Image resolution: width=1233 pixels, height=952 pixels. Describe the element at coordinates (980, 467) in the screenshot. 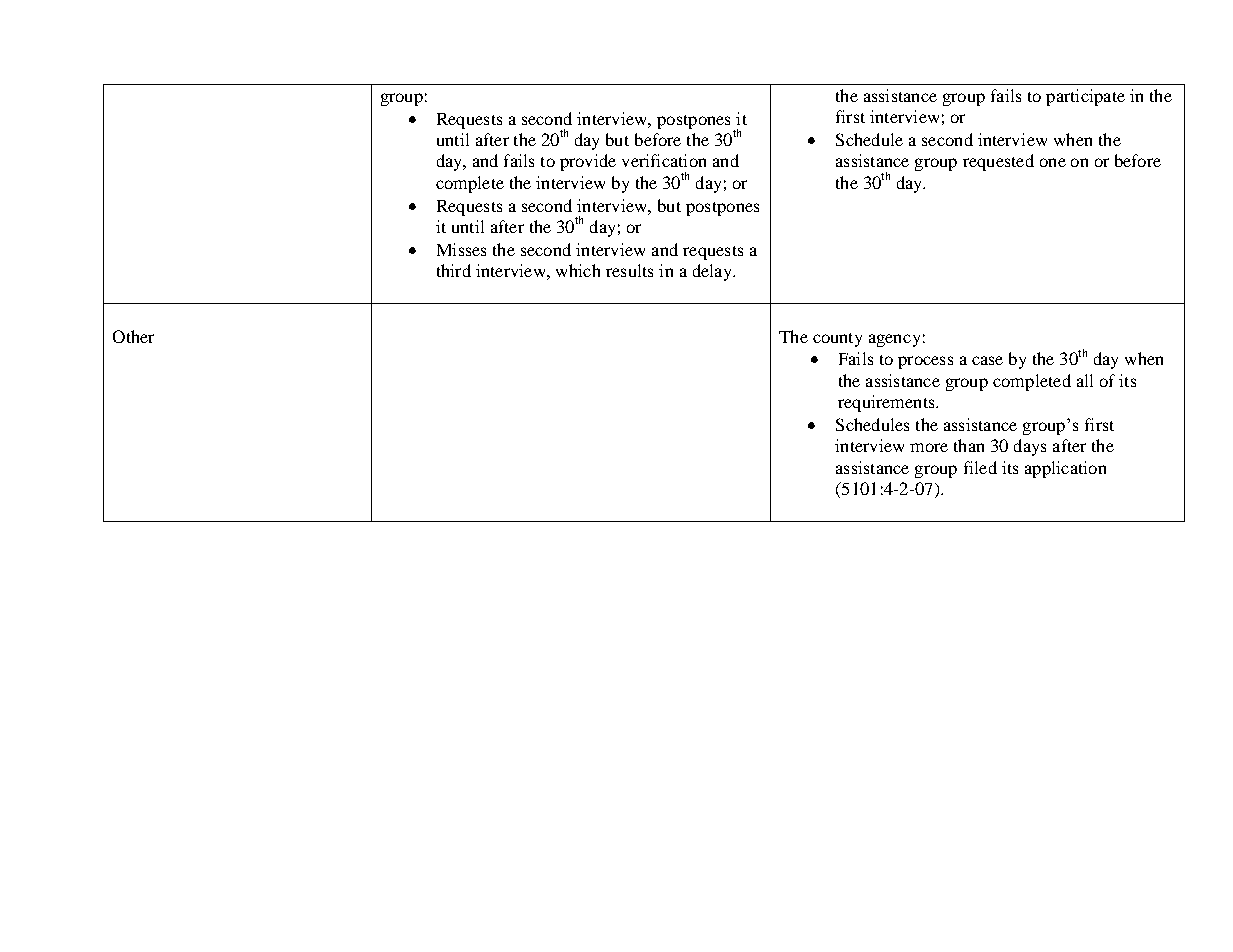

I see `filed` at that location.
